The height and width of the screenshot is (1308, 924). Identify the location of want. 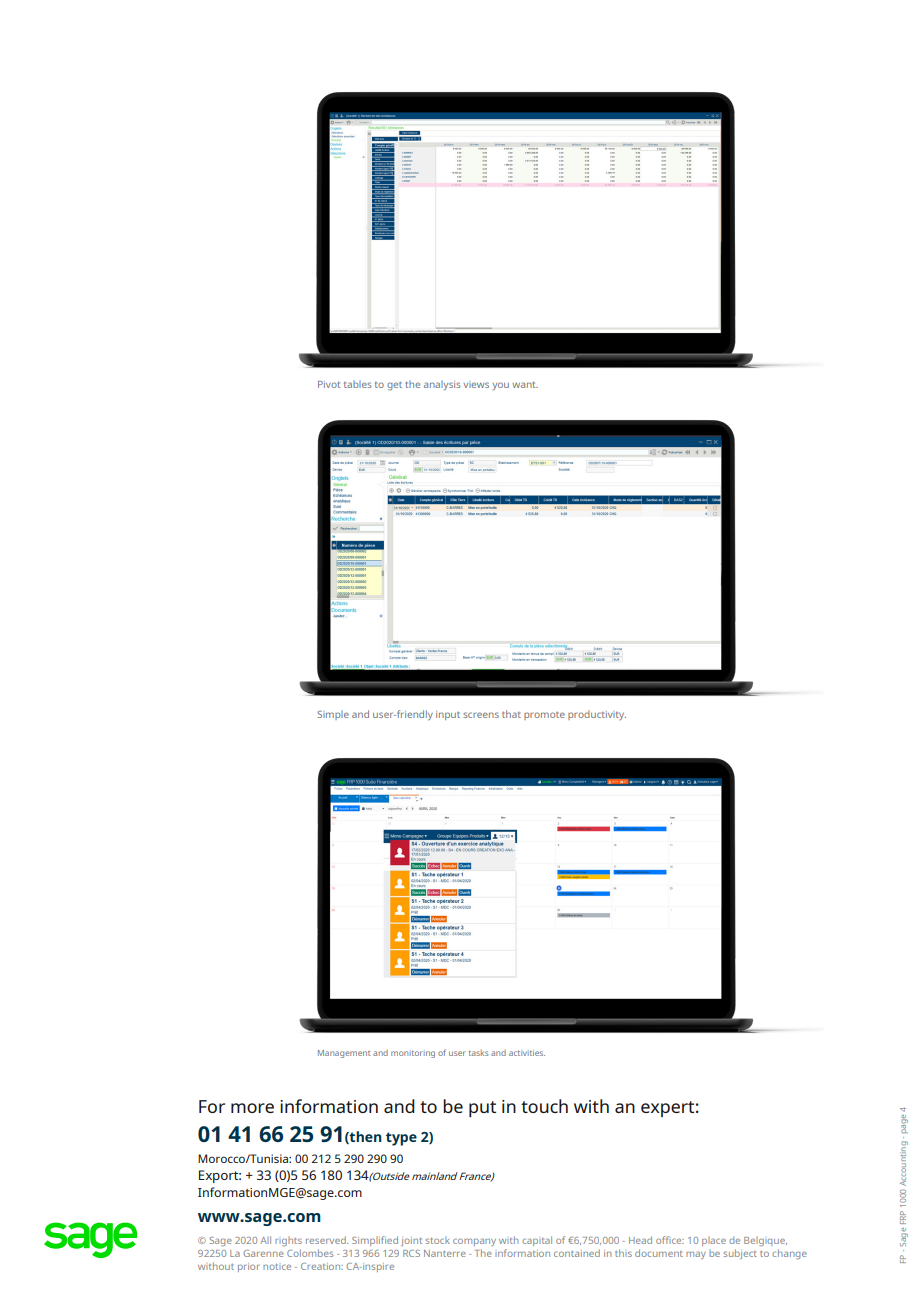
(525, 384).
